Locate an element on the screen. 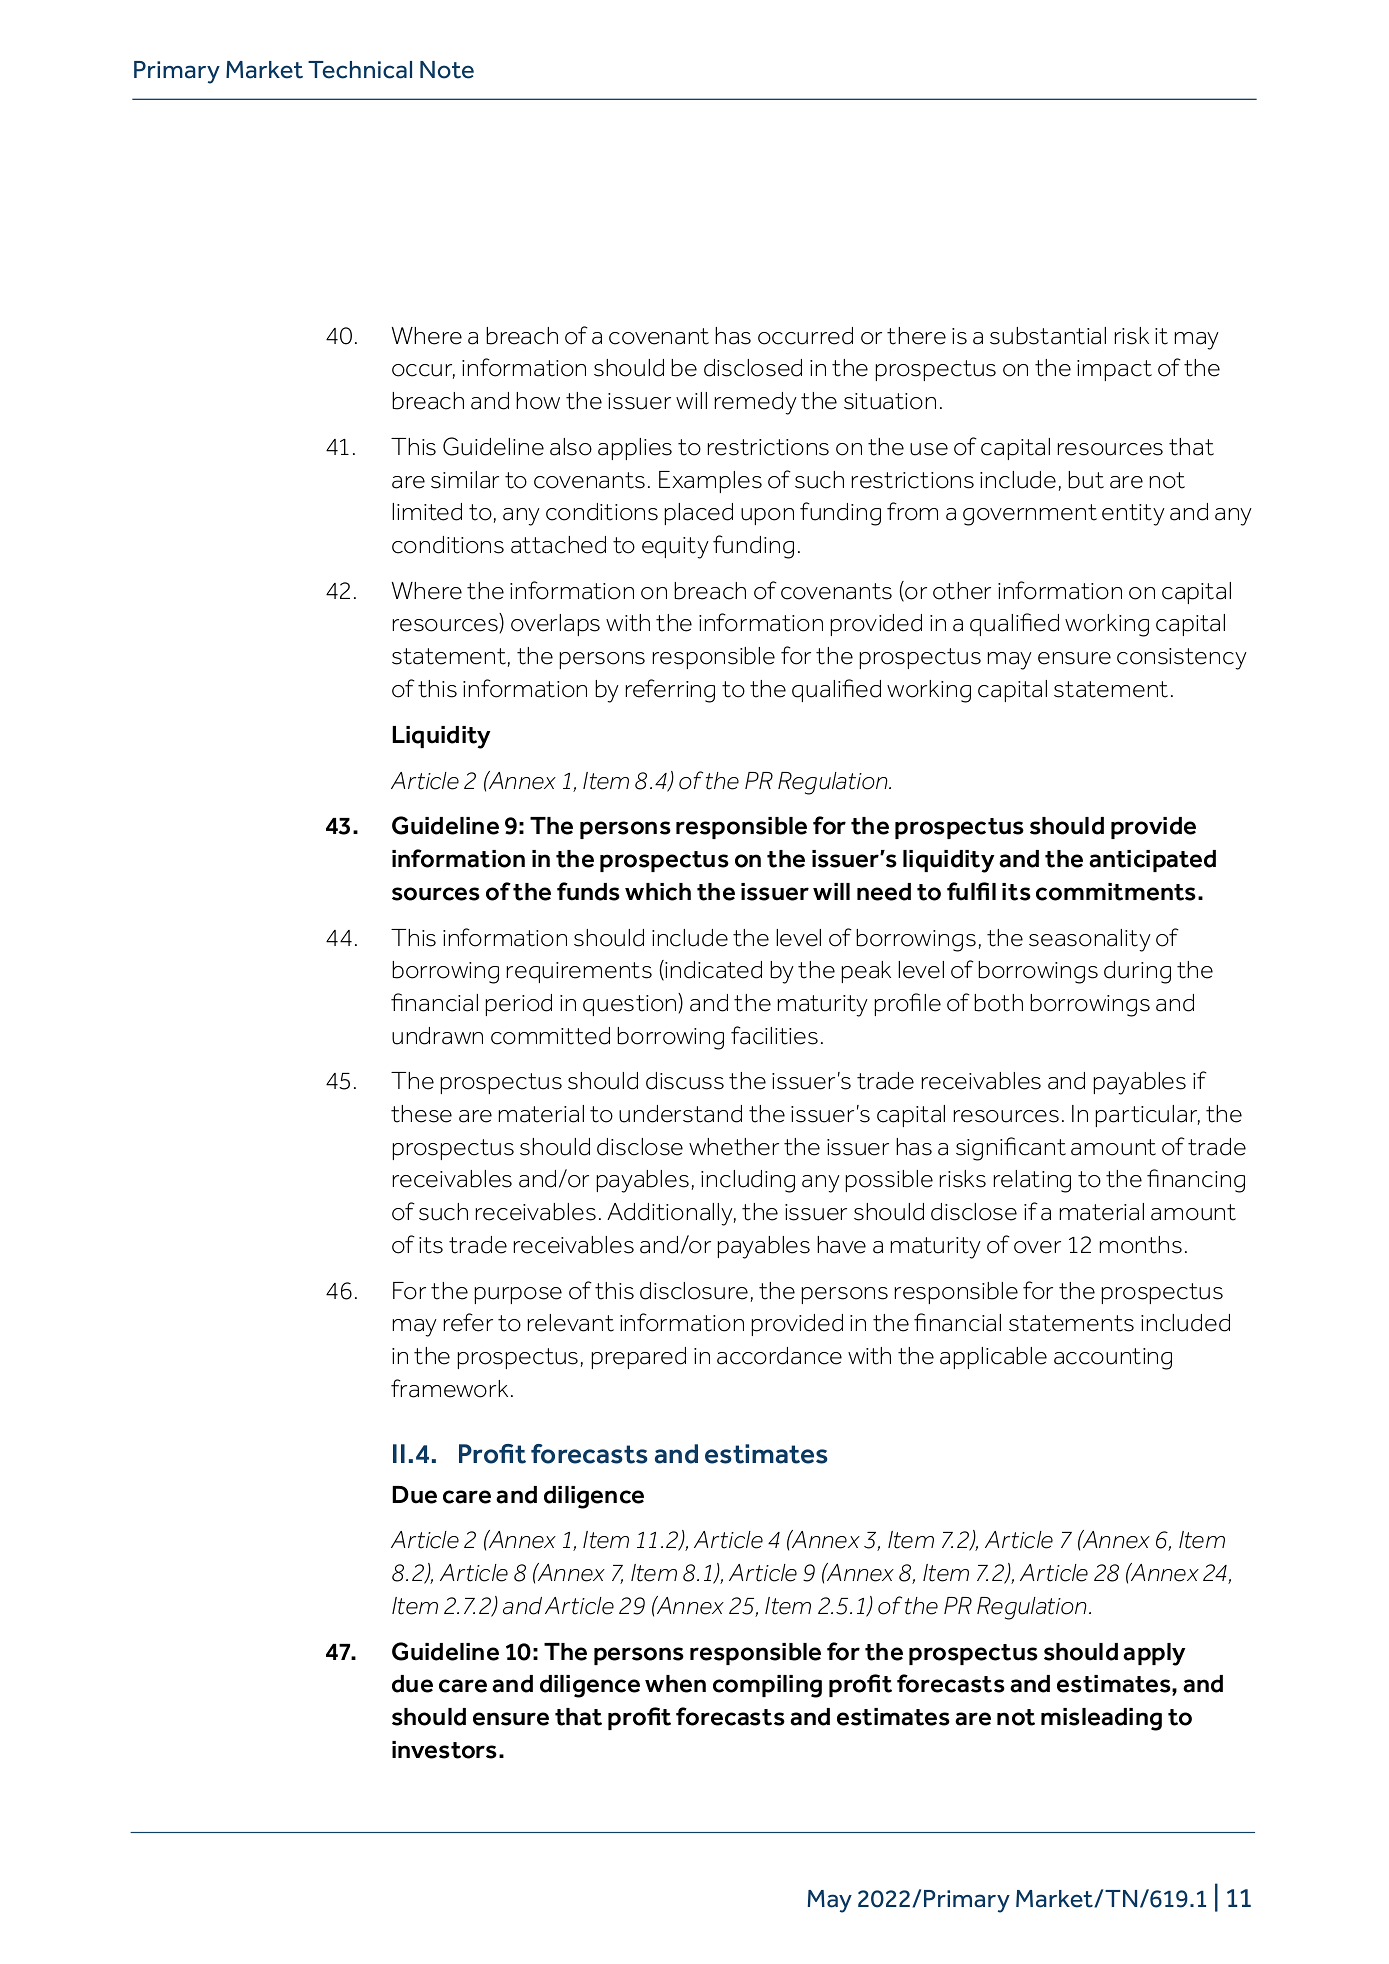 This screenshot has height=1964, width=1389. remedy is located at coordinates (756, 403).
